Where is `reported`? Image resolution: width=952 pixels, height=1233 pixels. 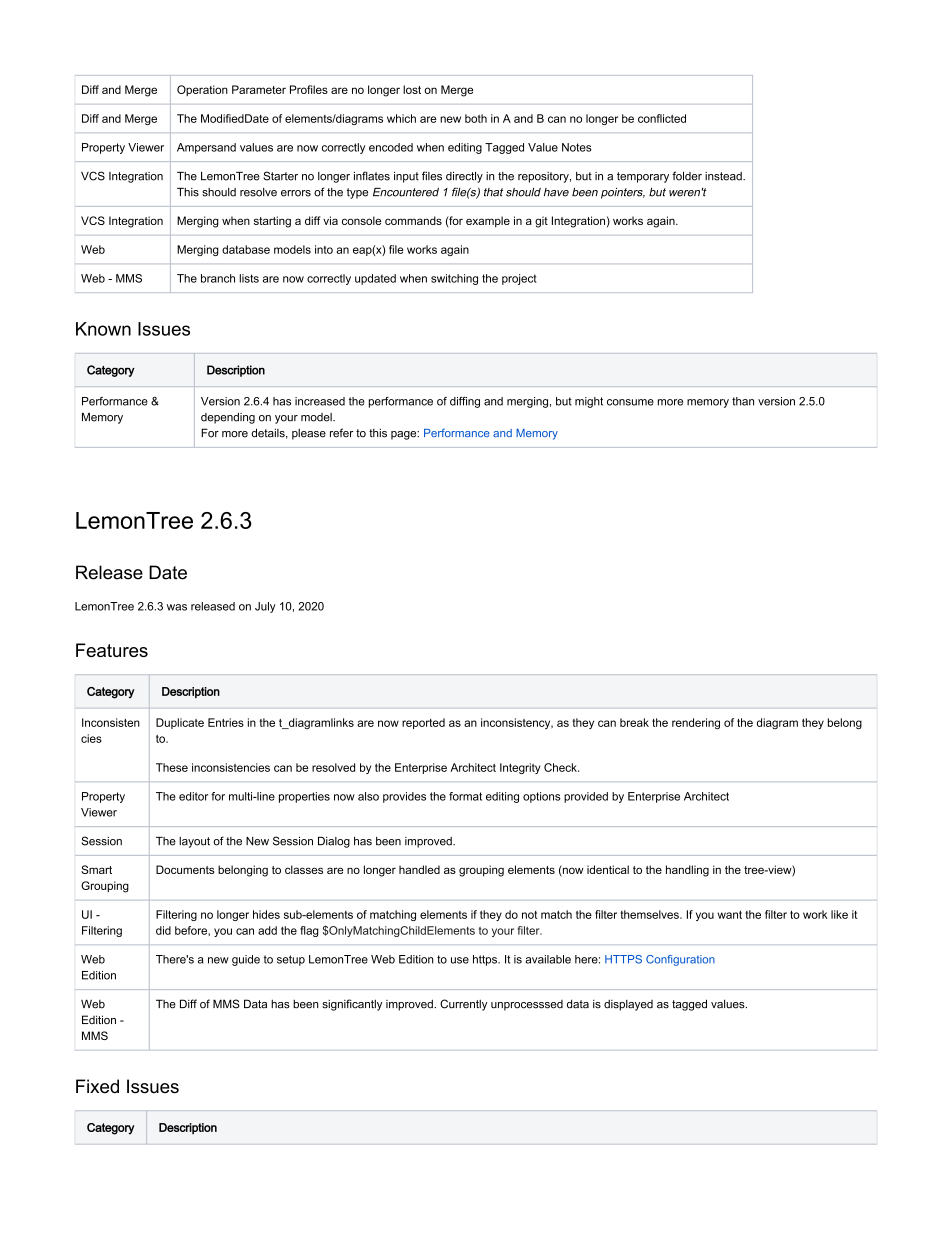
reported is located at coordinates (423, 723).
